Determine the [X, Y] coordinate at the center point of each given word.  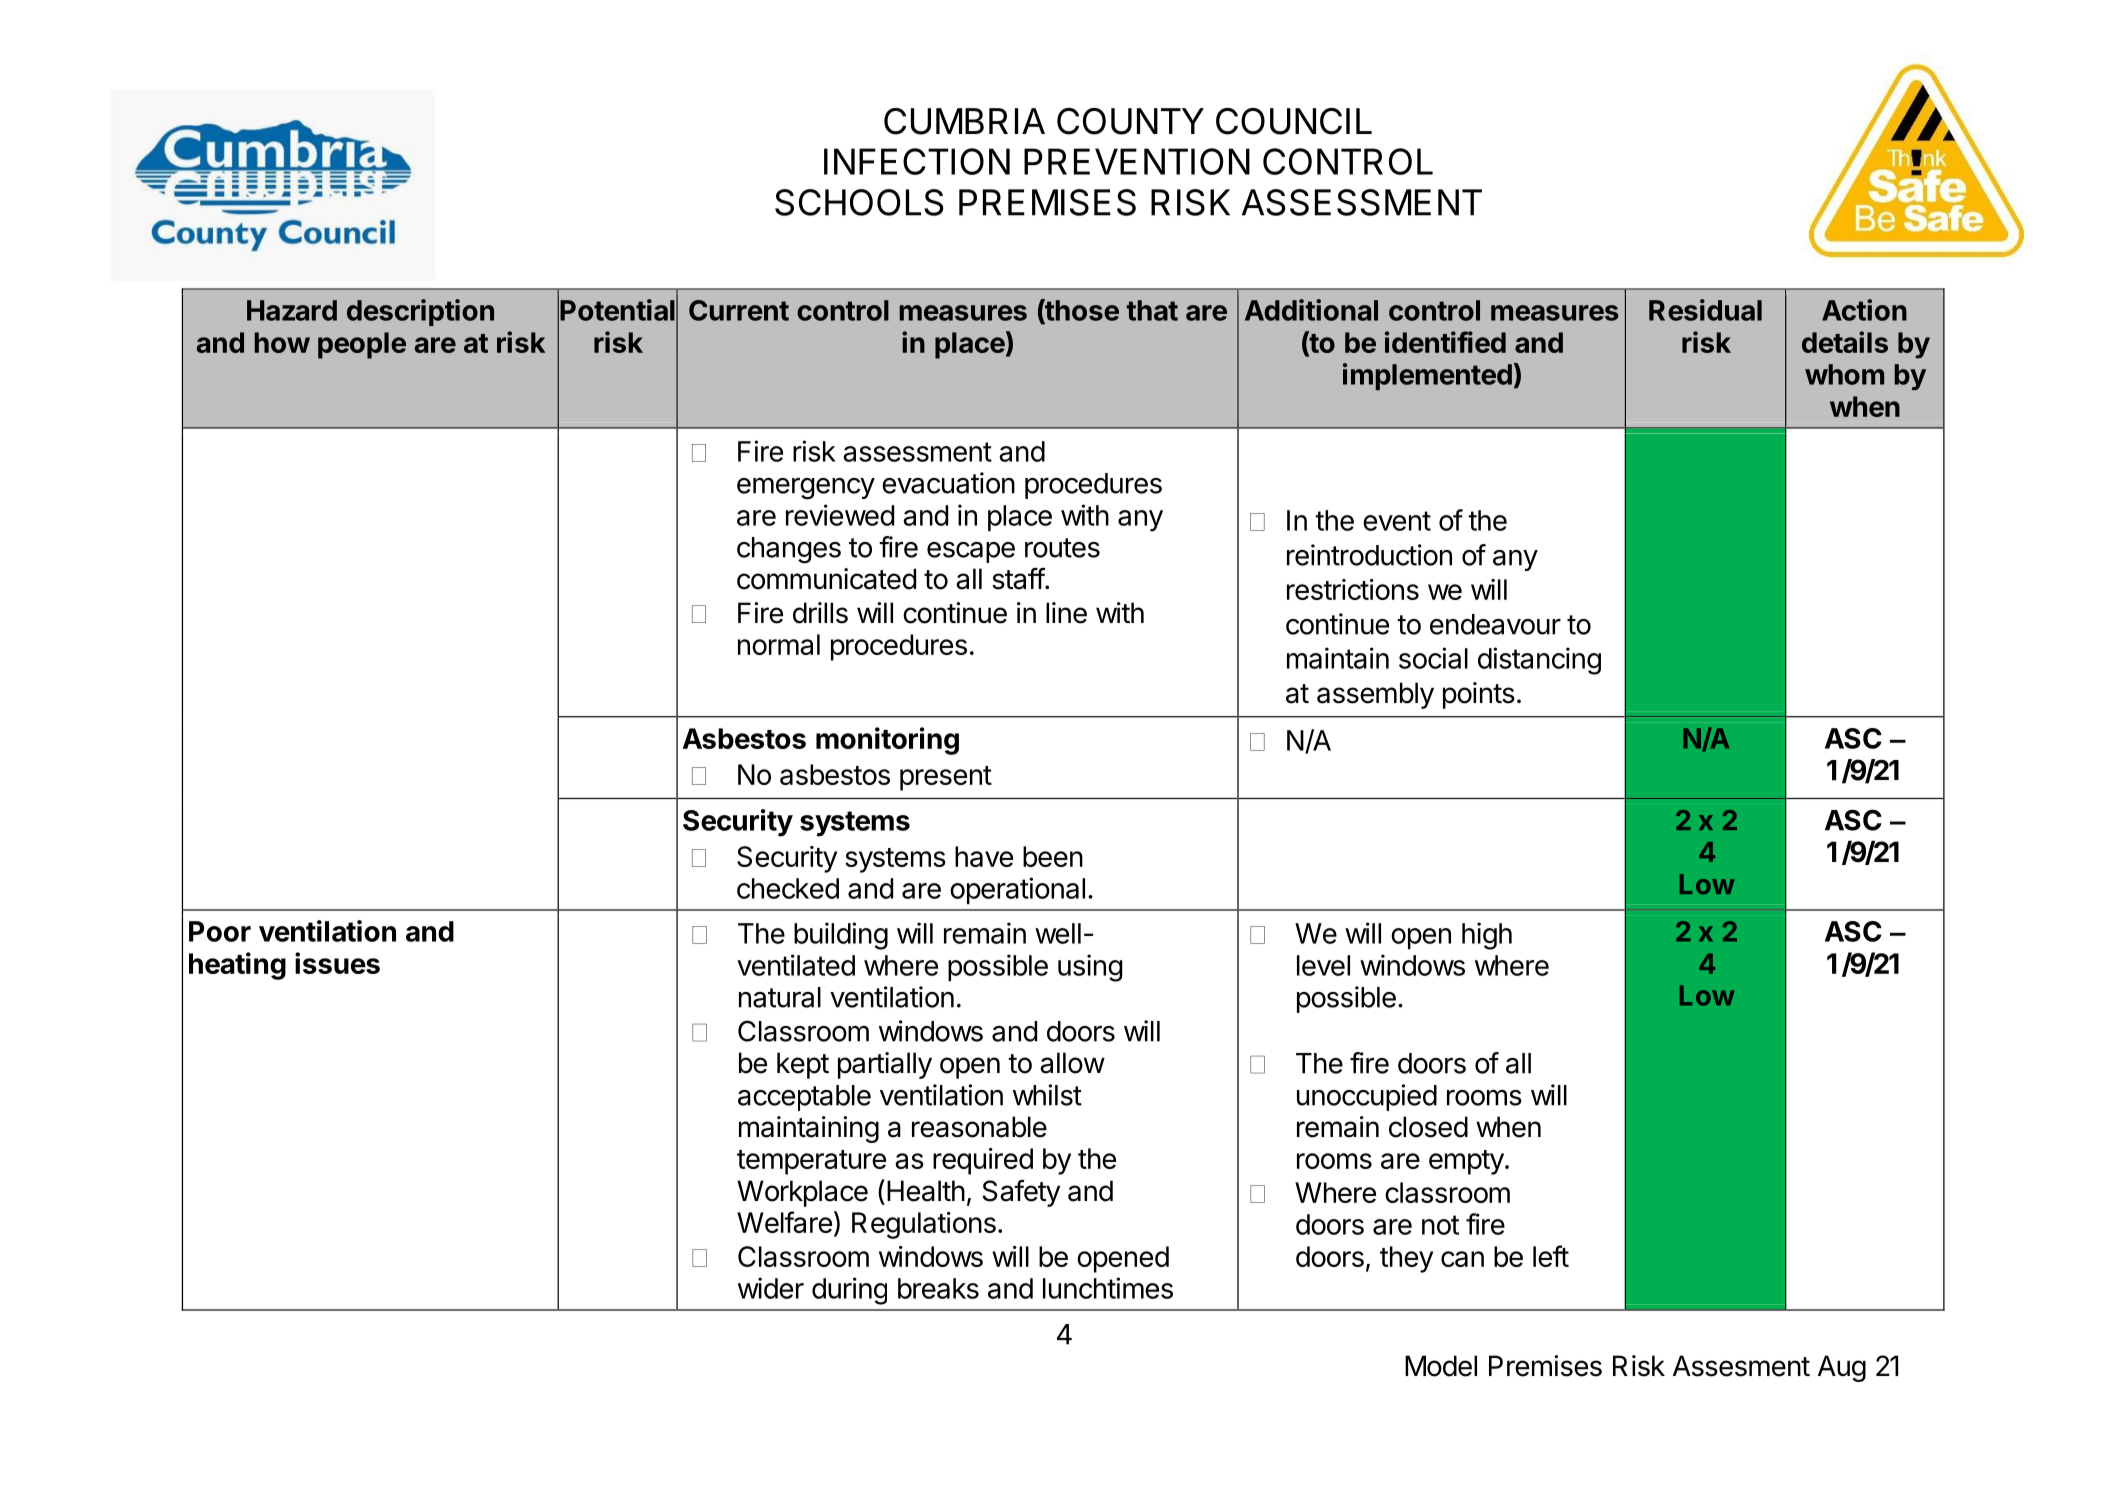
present [946, 778]
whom [1844, 374]
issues [337, 963]
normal [779, 644]
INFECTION [917, 161]
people [362, 345]
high [1487, 936]
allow [1072, 1063]
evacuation [948, 483]
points [1479, 695]
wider [771, 1288]
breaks [938, 1288]
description [420, 312]
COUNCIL [1294, 121]
